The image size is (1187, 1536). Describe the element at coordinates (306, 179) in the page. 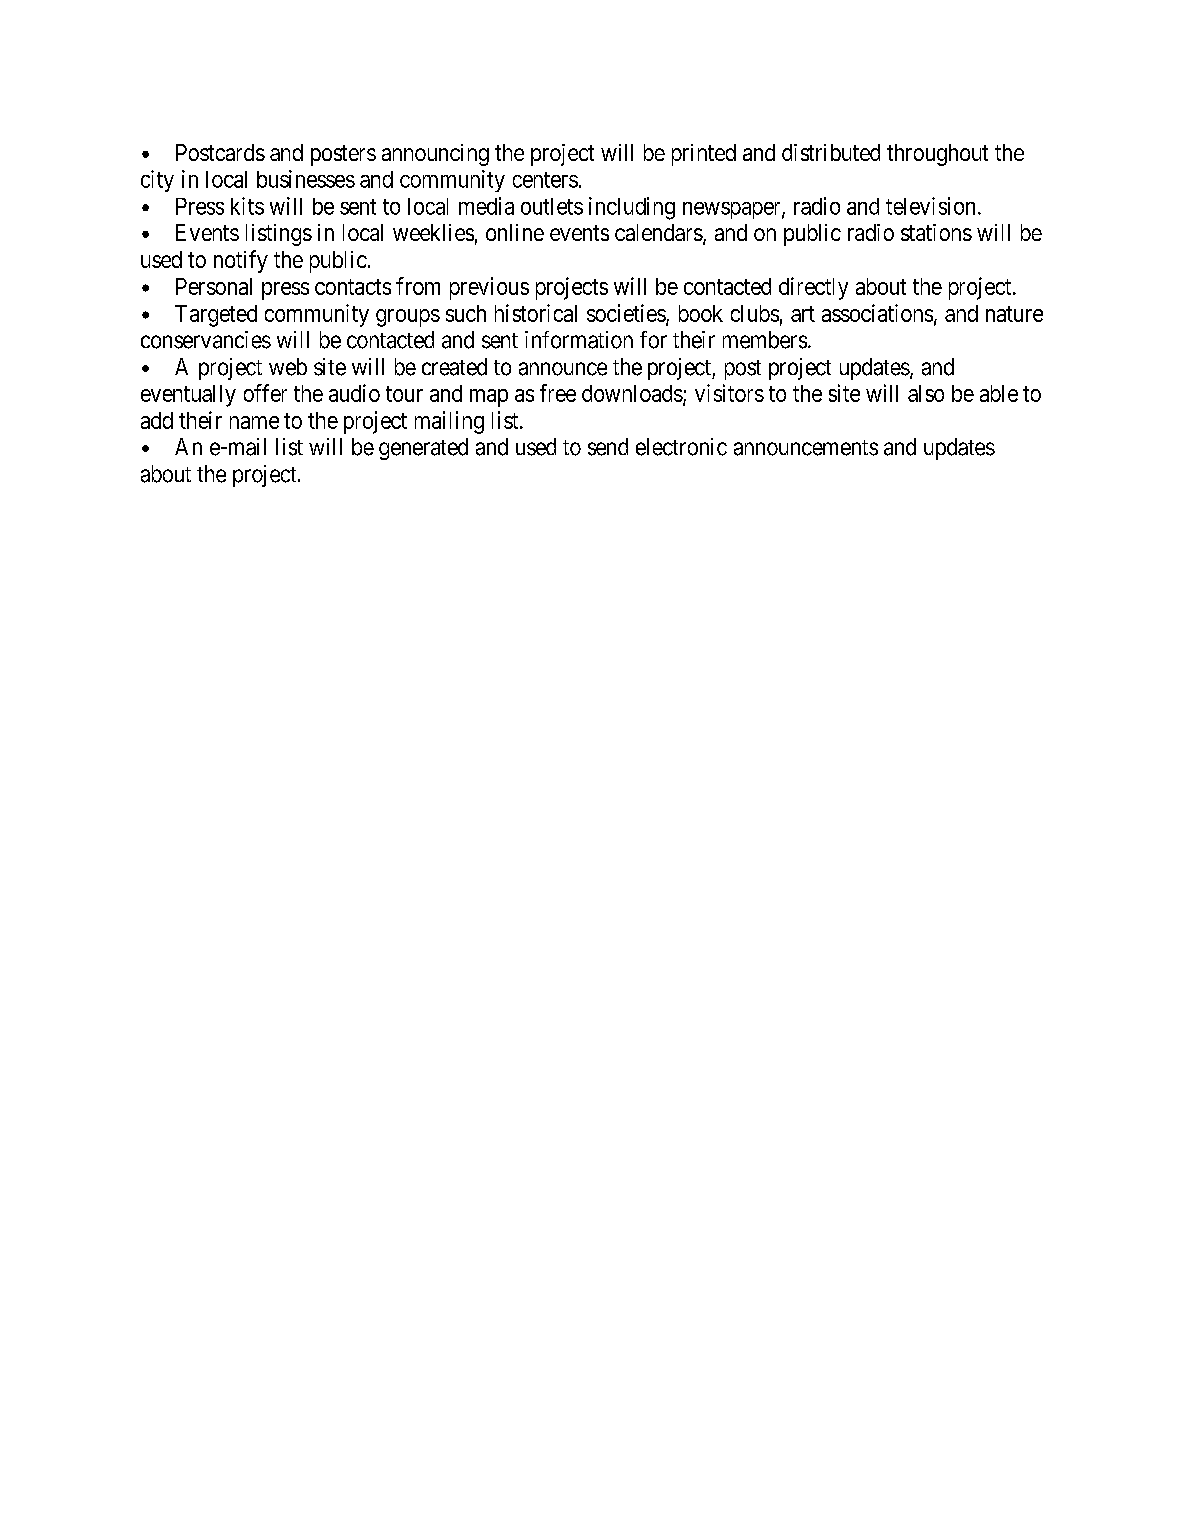

I see `businesses` at that location.
